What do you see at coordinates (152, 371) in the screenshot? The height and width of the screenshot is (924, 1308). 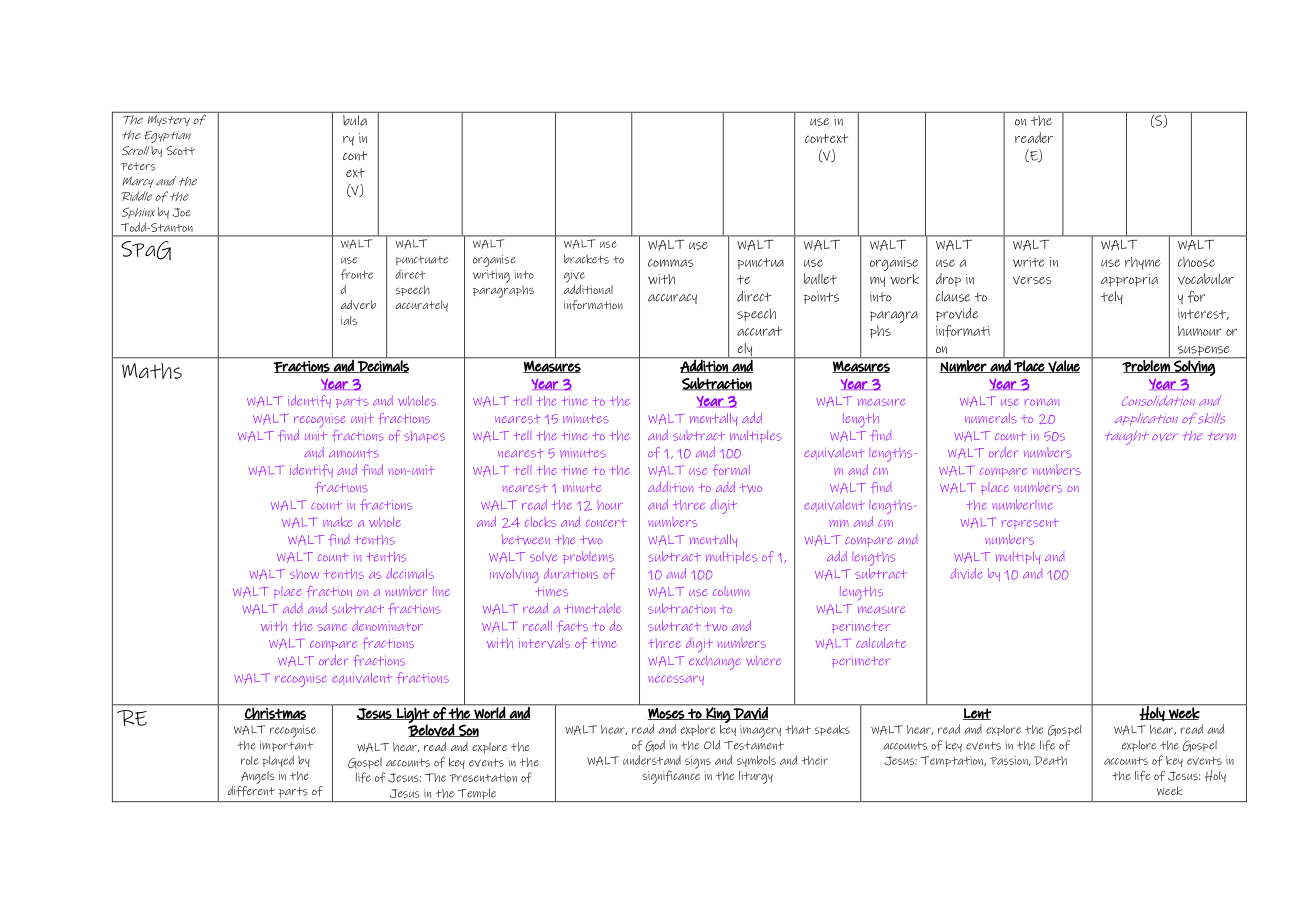 I see `Maths` at bounding box center [152, 371].
